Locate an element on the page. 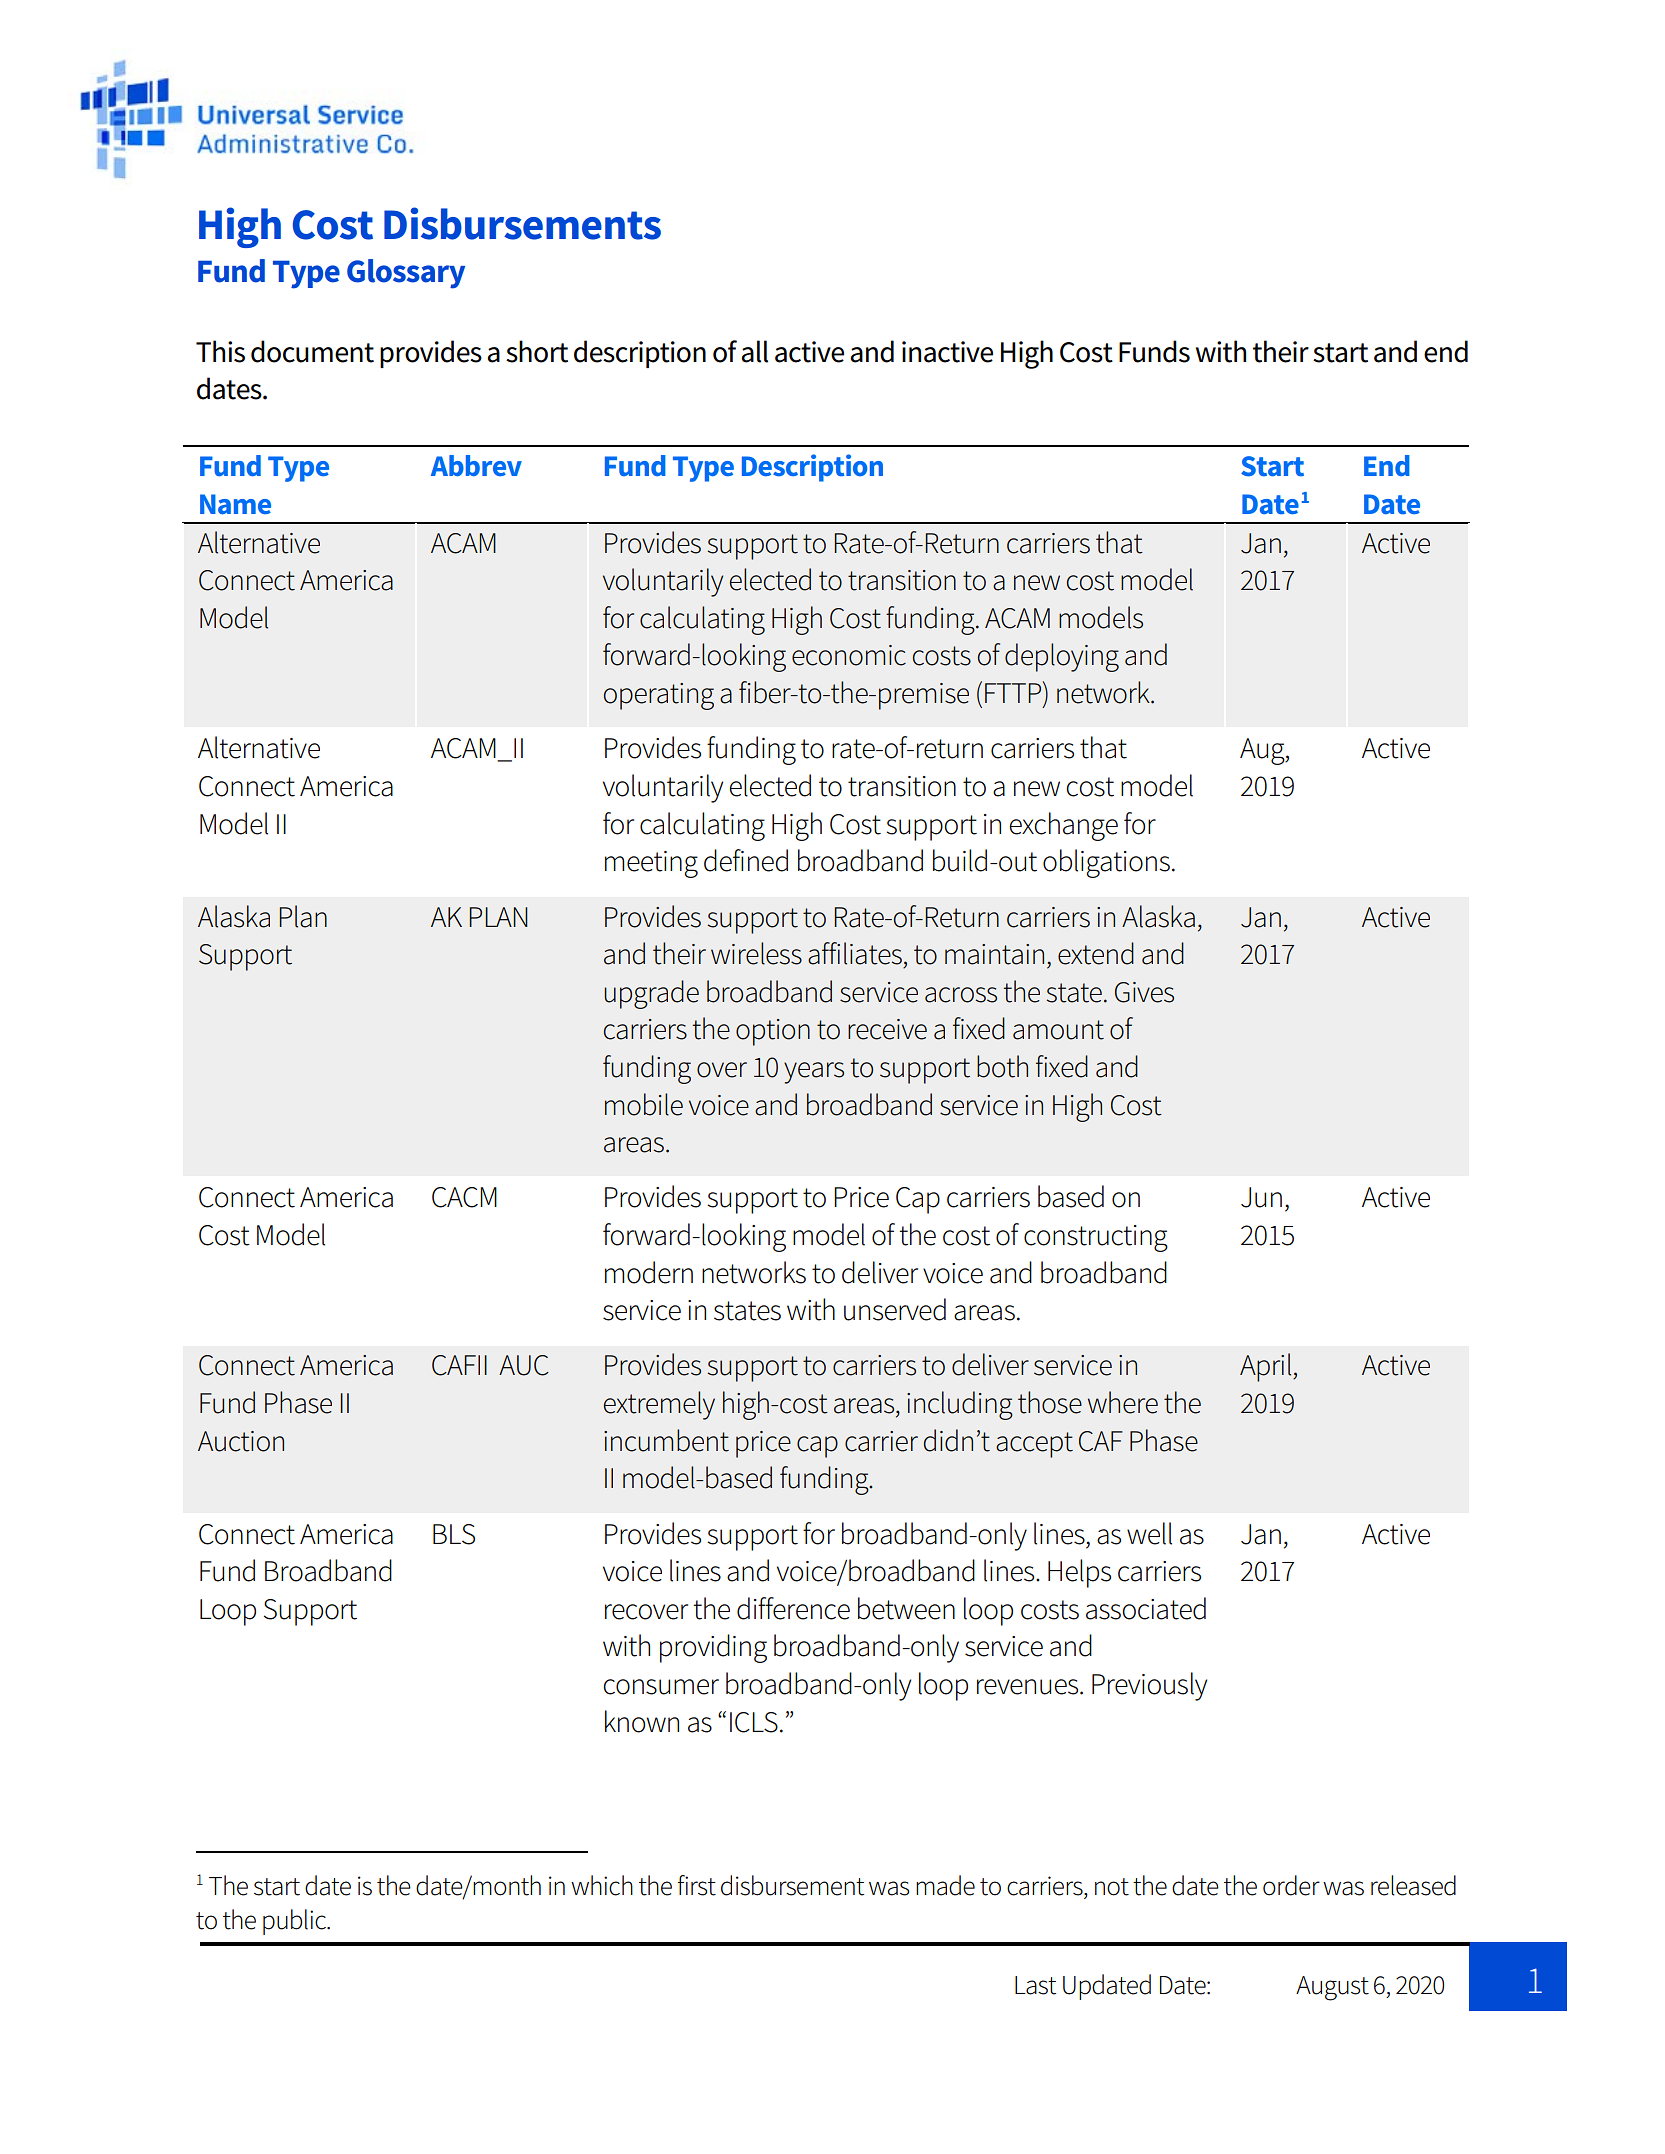 Image resolution: width=1665 pixels, height=2154 pixels. document is located at coordinates (312, 351).
